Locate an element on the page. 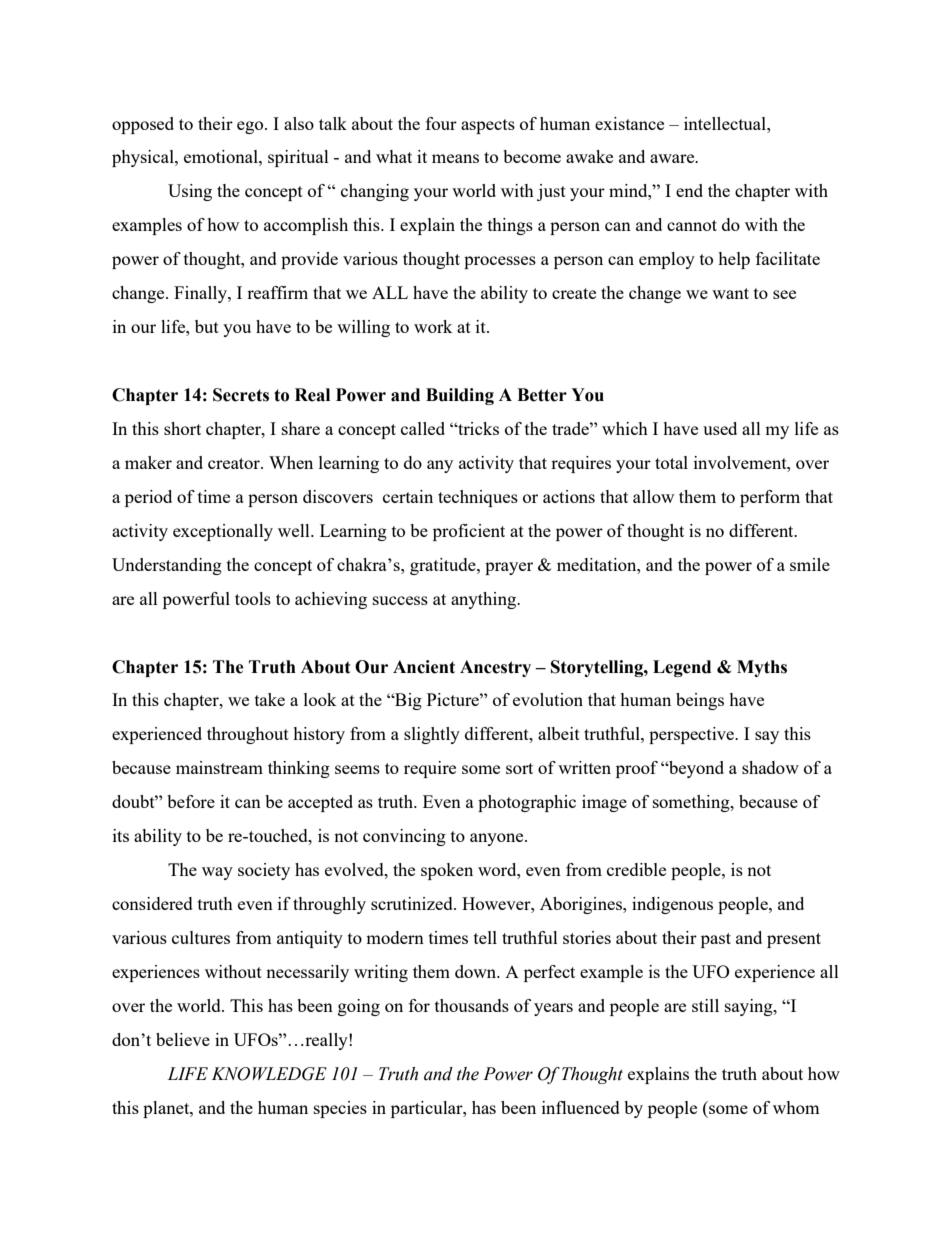 This image has width=952, height=1233. tools is located at coordinates (253, 598).
